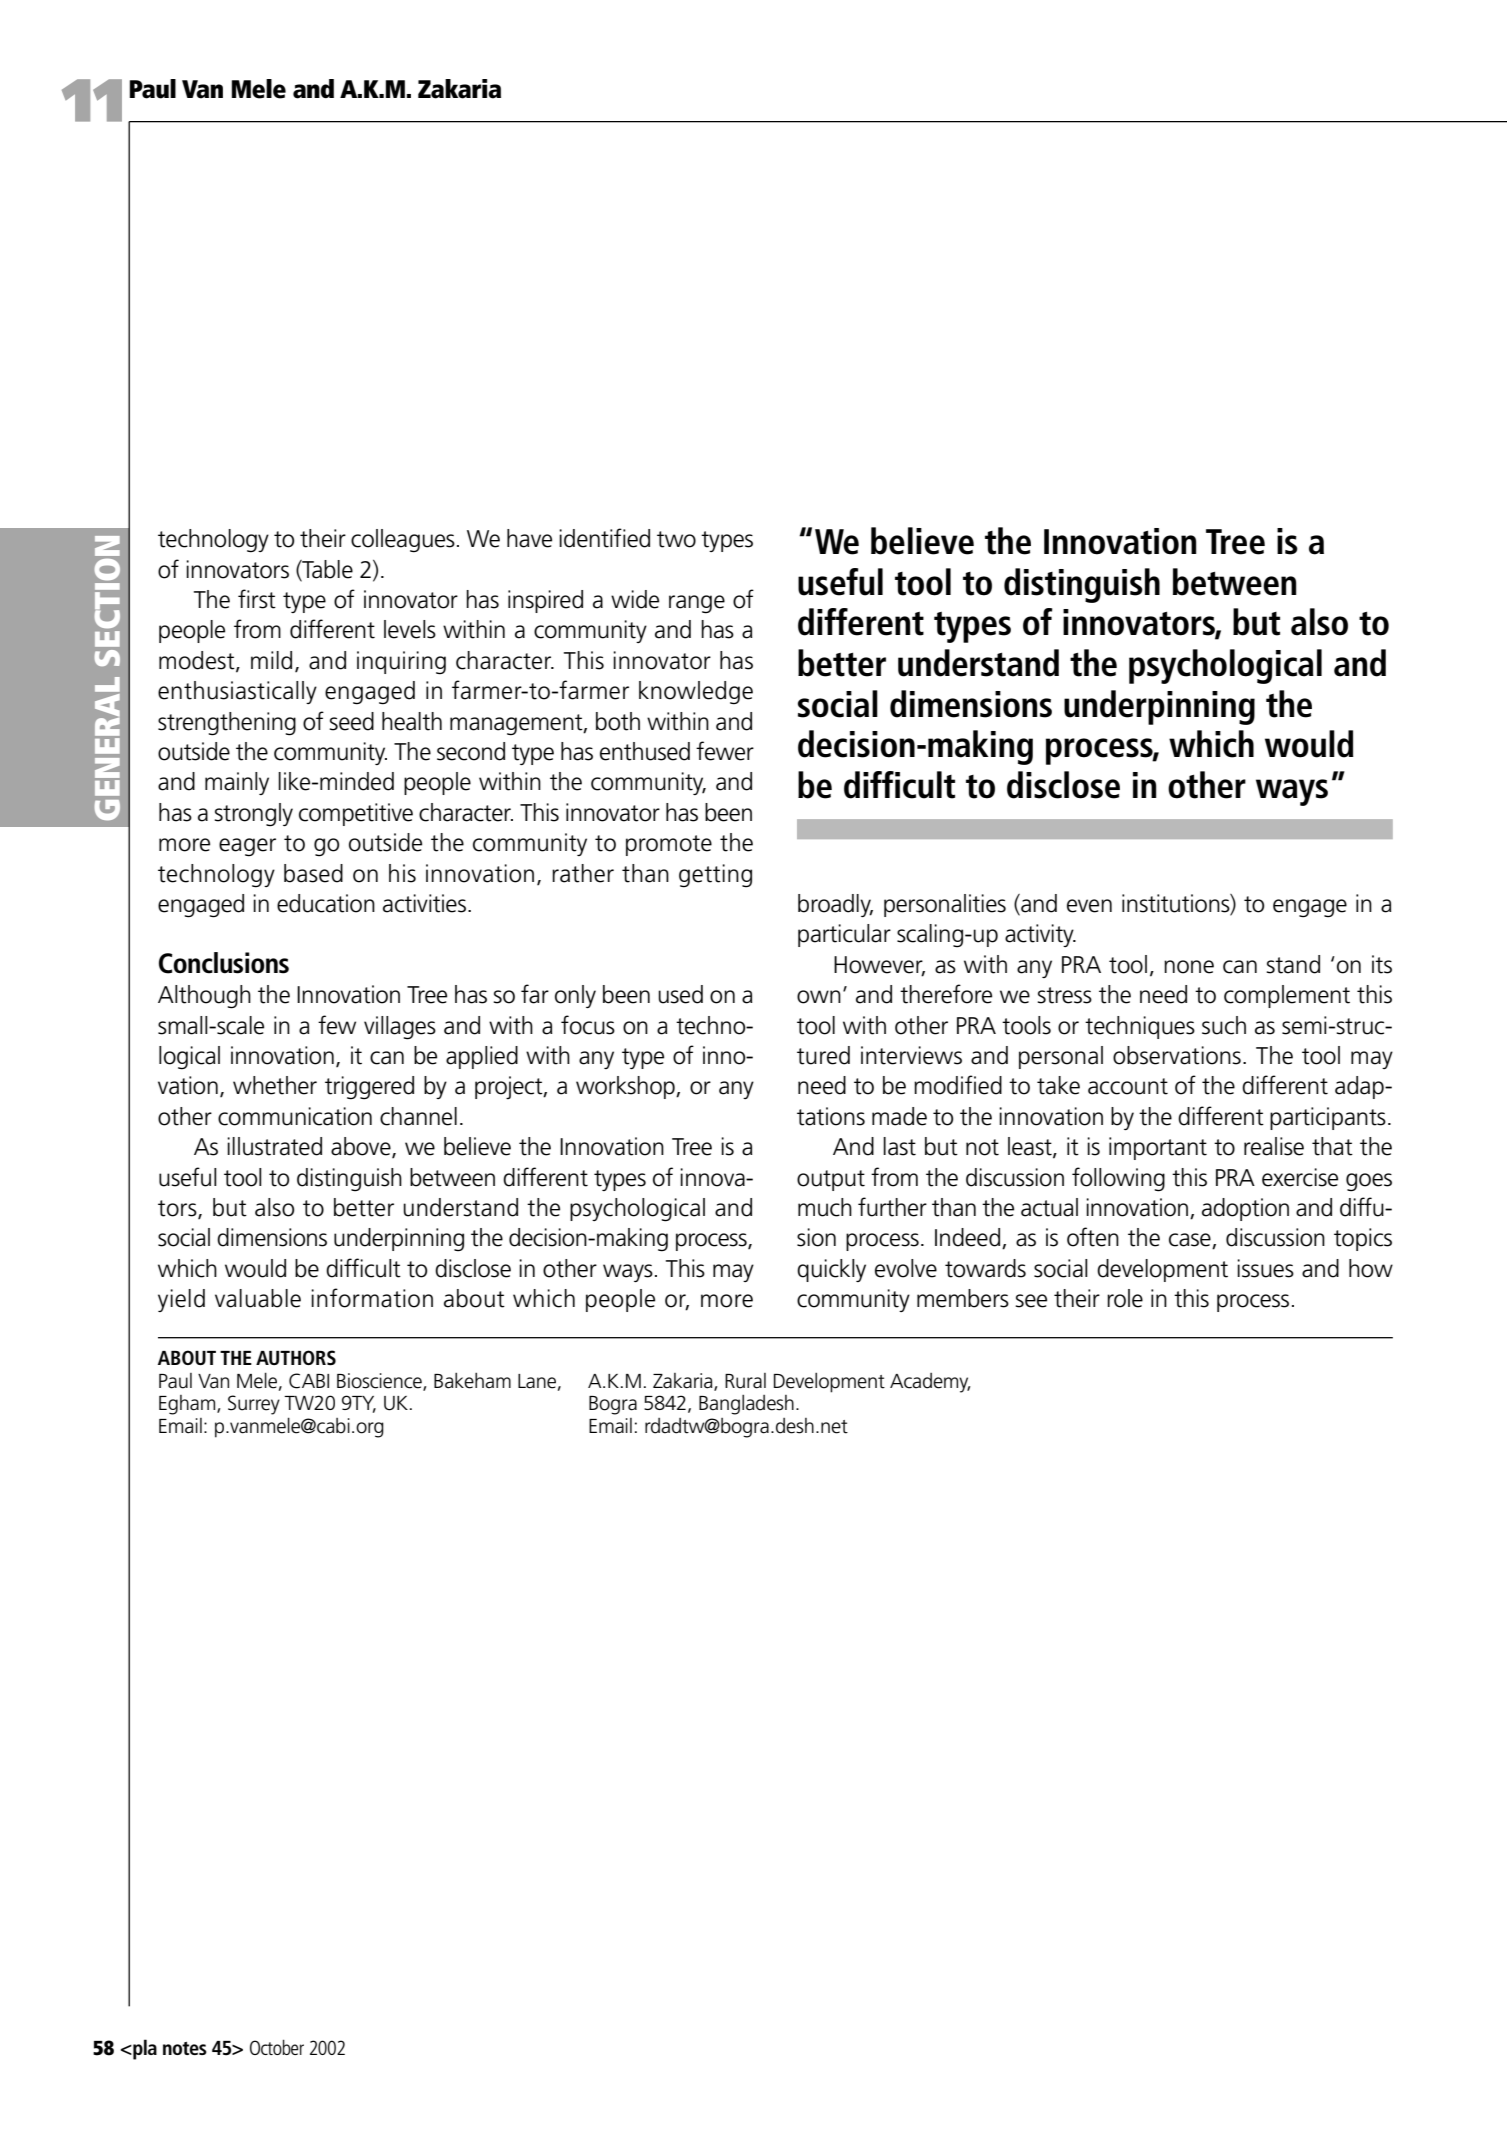 The image size is (1507, 2133). What do you see at coordinates (1089, 906) in the document?
I see `even` at bounding box center [1089, 906].
